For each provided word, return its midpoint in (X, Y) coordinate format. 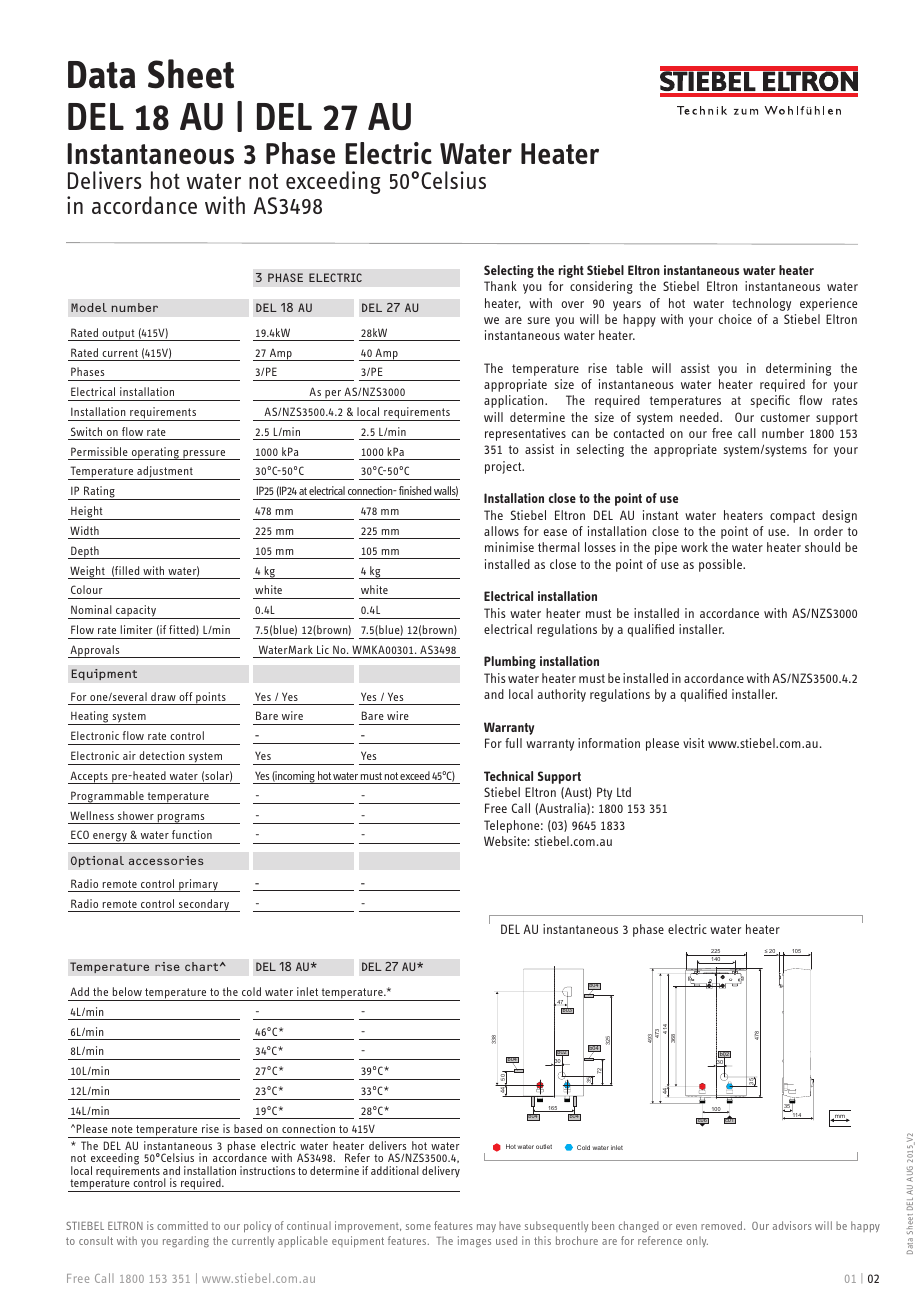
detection (162, 755)
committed (182, 1225)
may (486, 1228)
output (118, 335)
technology (761, 304)
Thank (500, 286)
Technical (508, 776)
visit (693, 743)
